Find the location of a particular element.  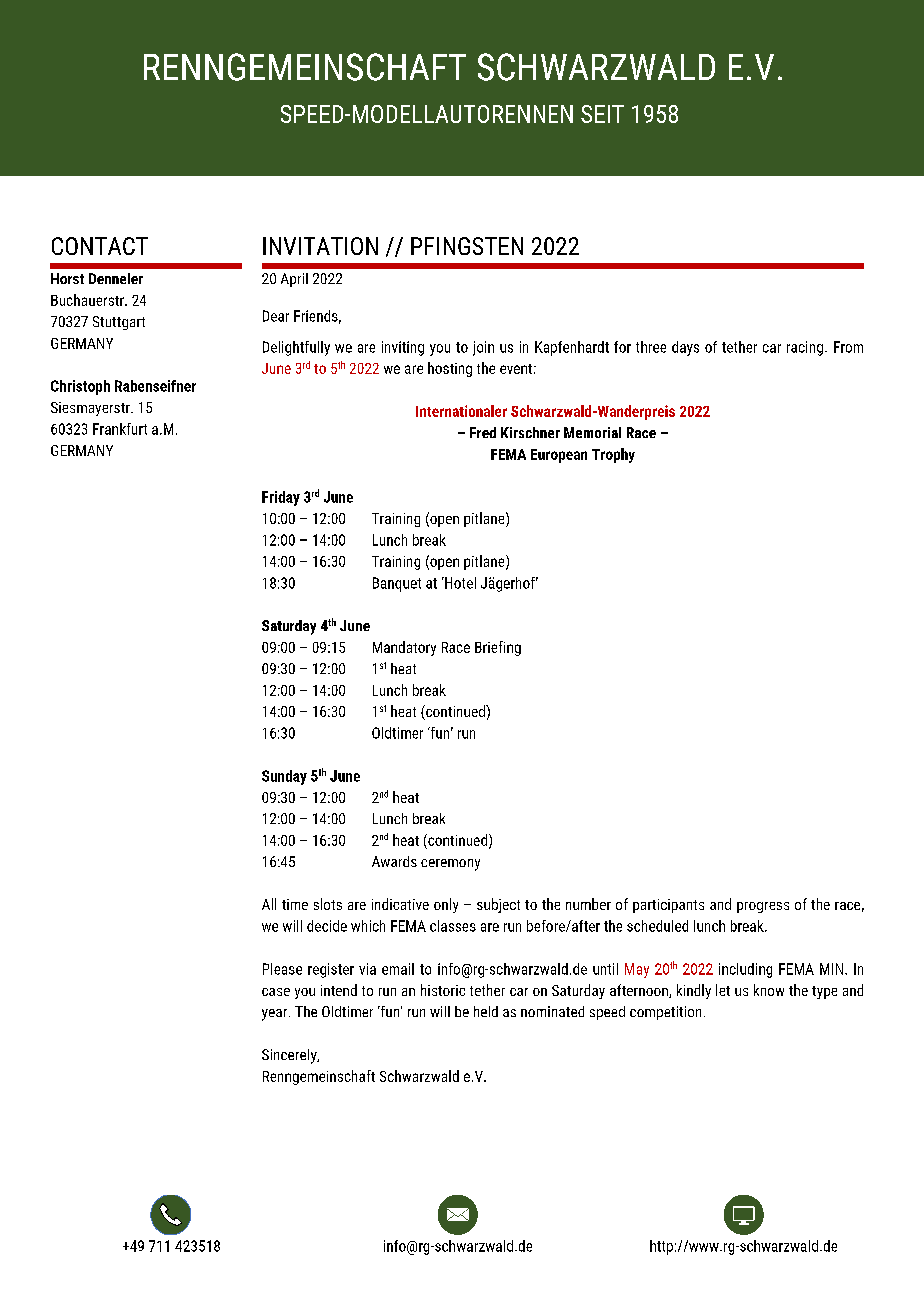

know is located at coordinates (769, 990).
